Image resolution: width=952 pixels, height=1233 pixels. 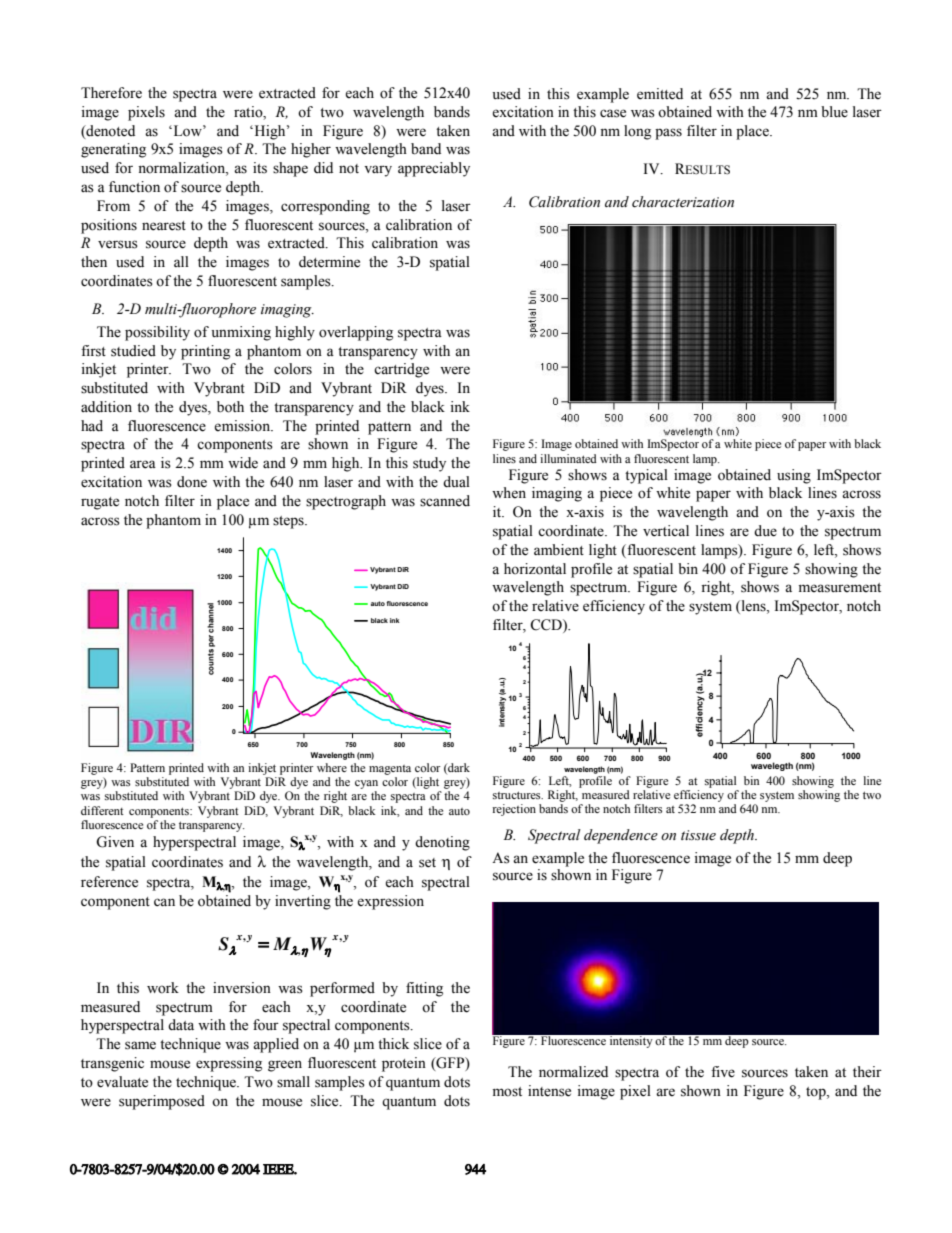 I want to click on measurement, so click(x=840, y=588).
